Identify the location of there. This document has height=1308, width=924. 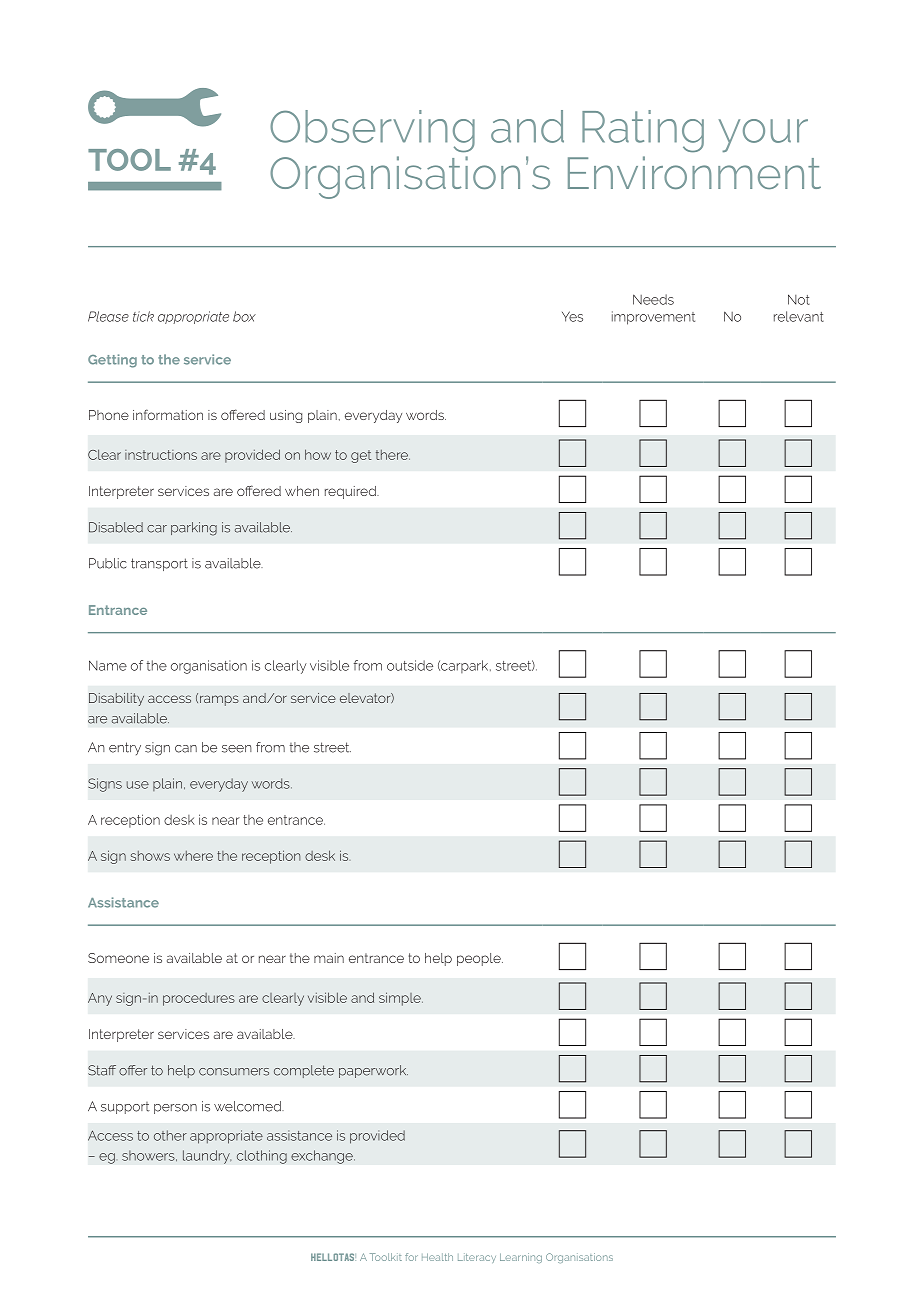
(393, 455).
